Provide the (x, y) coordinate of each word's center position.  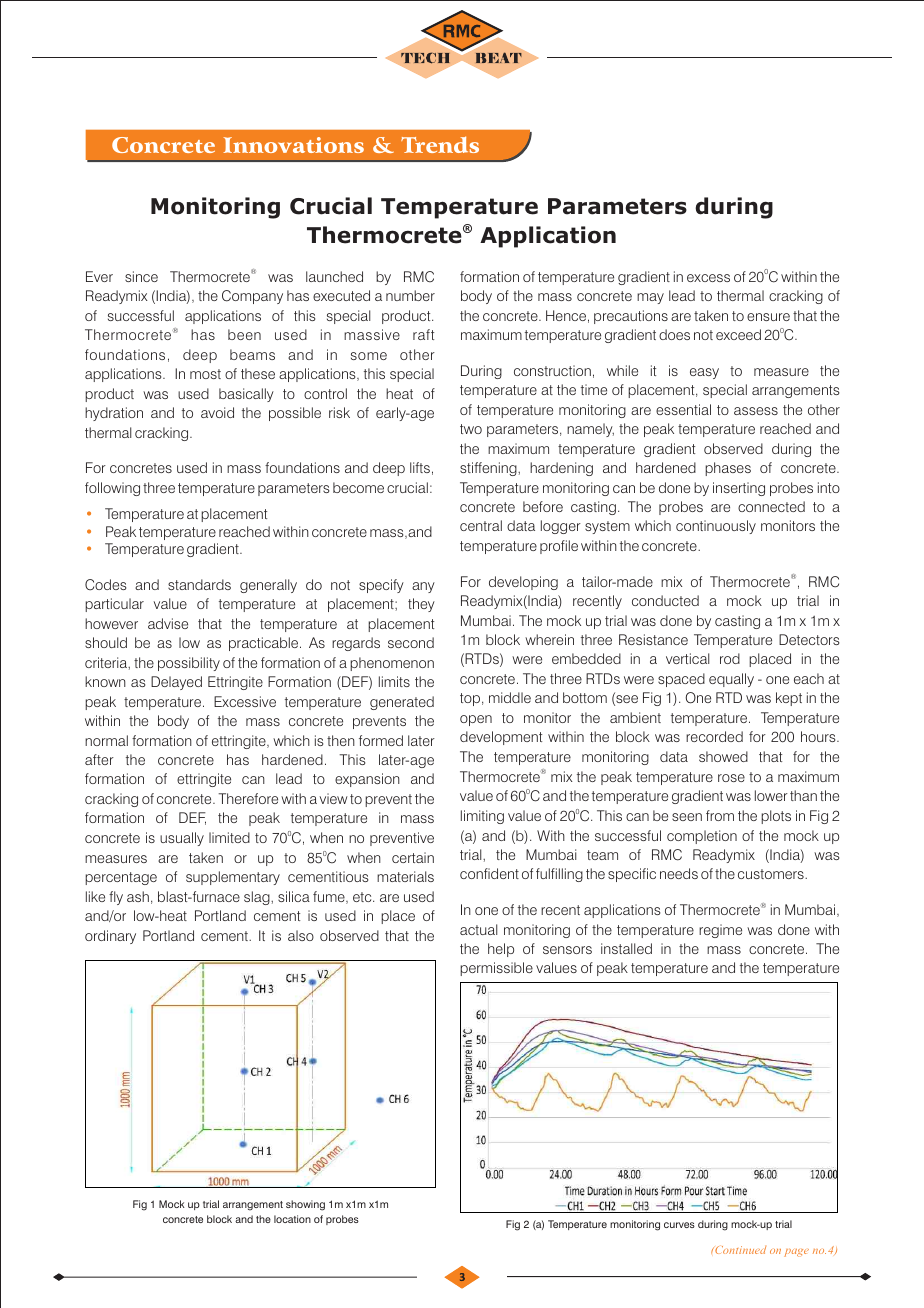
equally (731, 680)
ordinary (110, 937)
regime (720, 931)
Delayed (176, 683)
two (471, 429)
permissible (496, 969)
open (476, 720)
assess (756, 411)
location (292, 1219)
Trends (440, 144)
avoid (217, 412)
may (650, 298)
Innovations (293, 145)
